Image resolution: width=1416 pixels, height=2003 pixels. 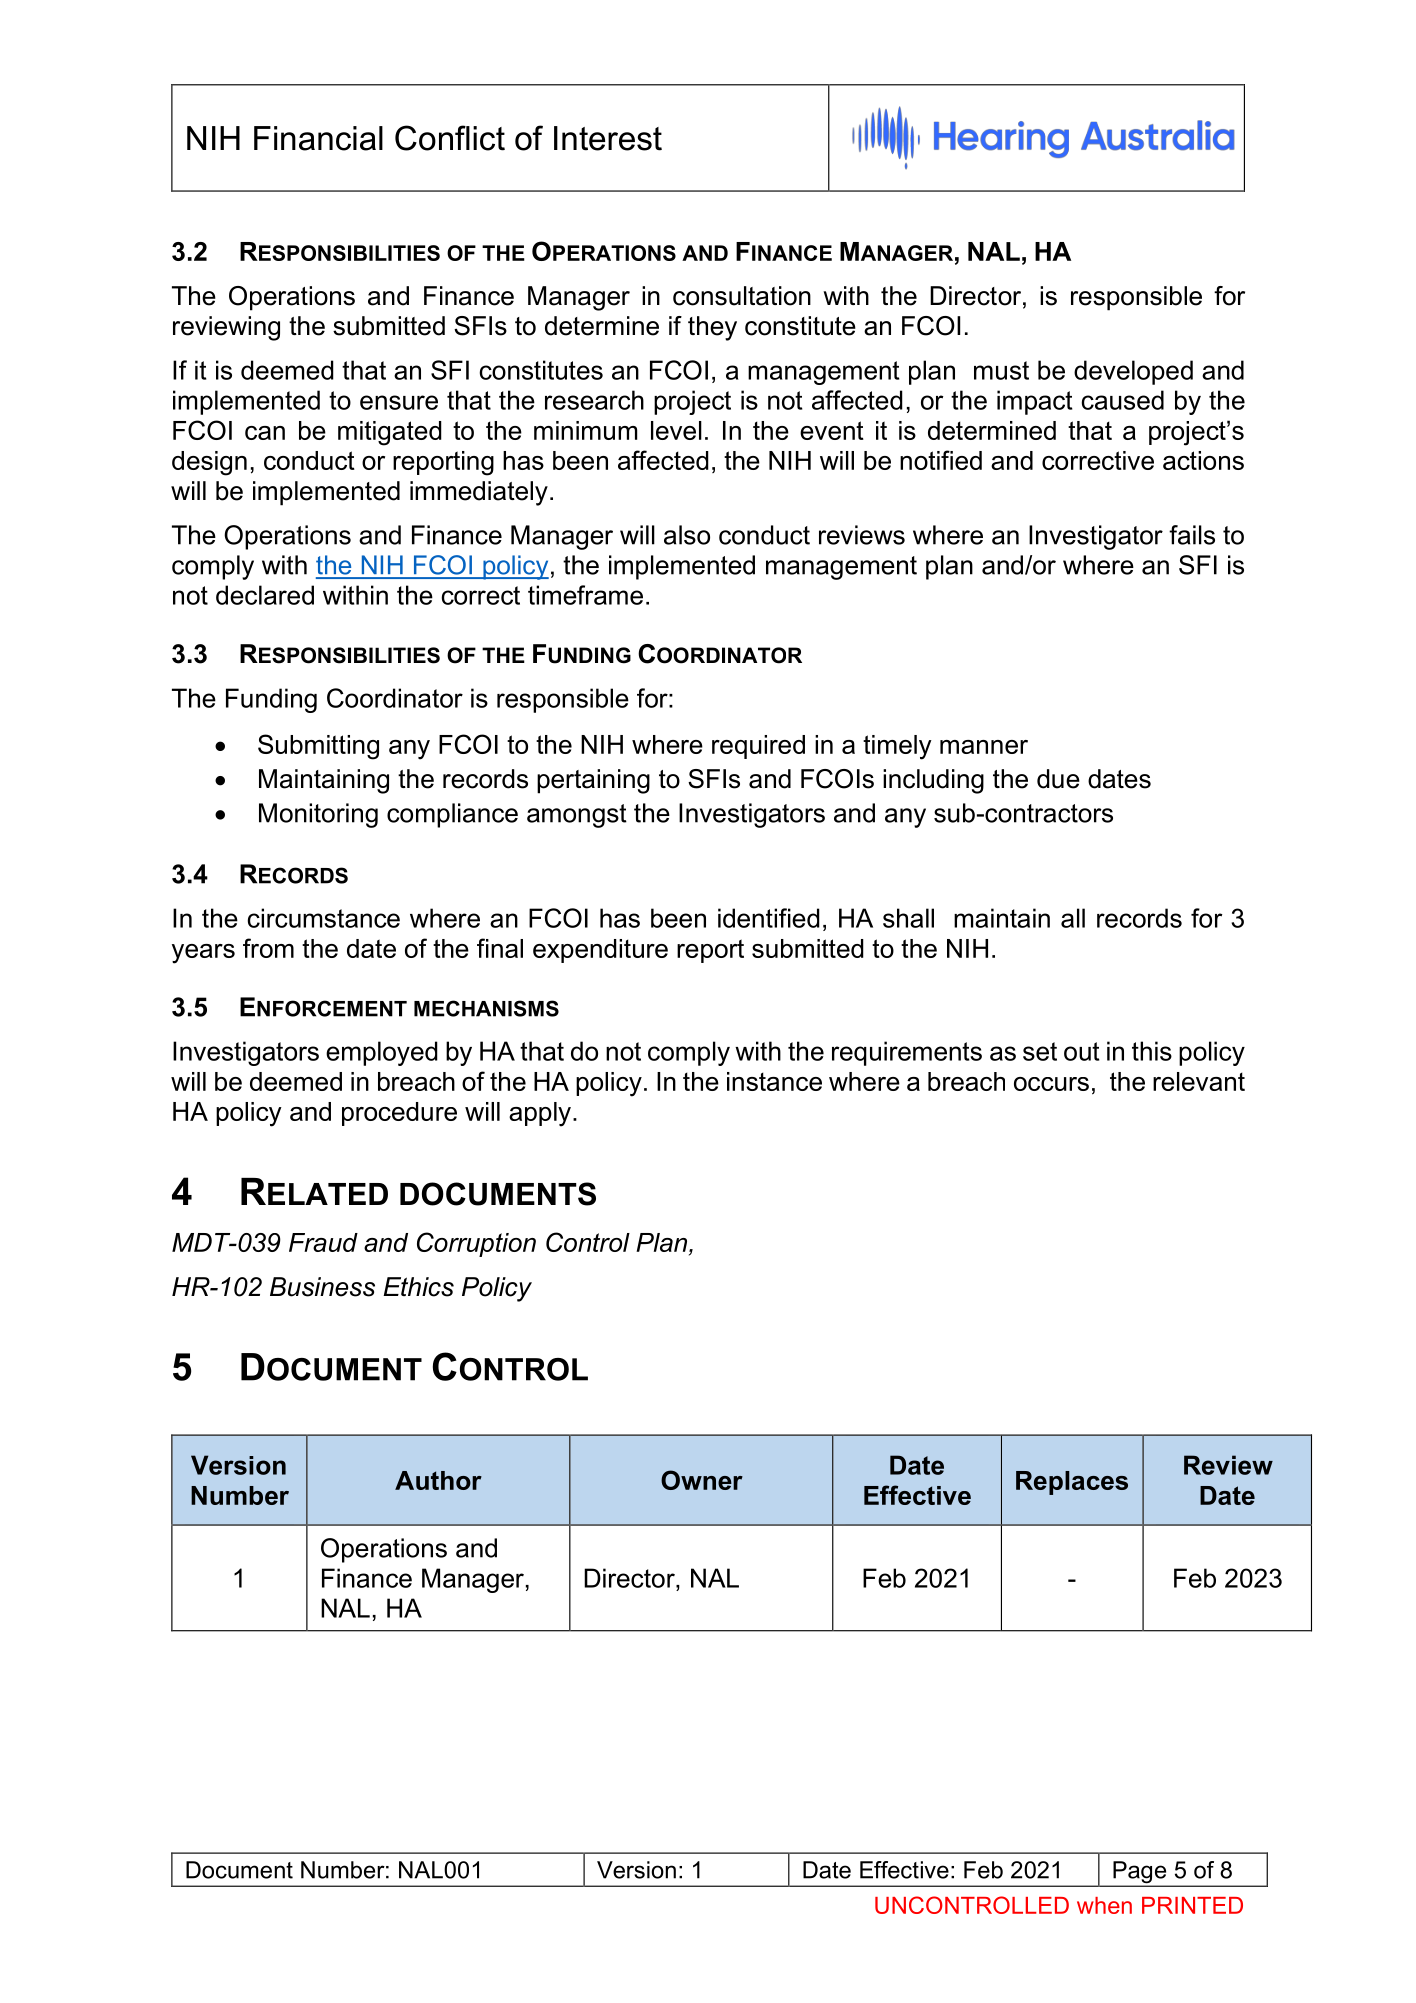 I want to click on Business, so click(x=322, y=1287).
